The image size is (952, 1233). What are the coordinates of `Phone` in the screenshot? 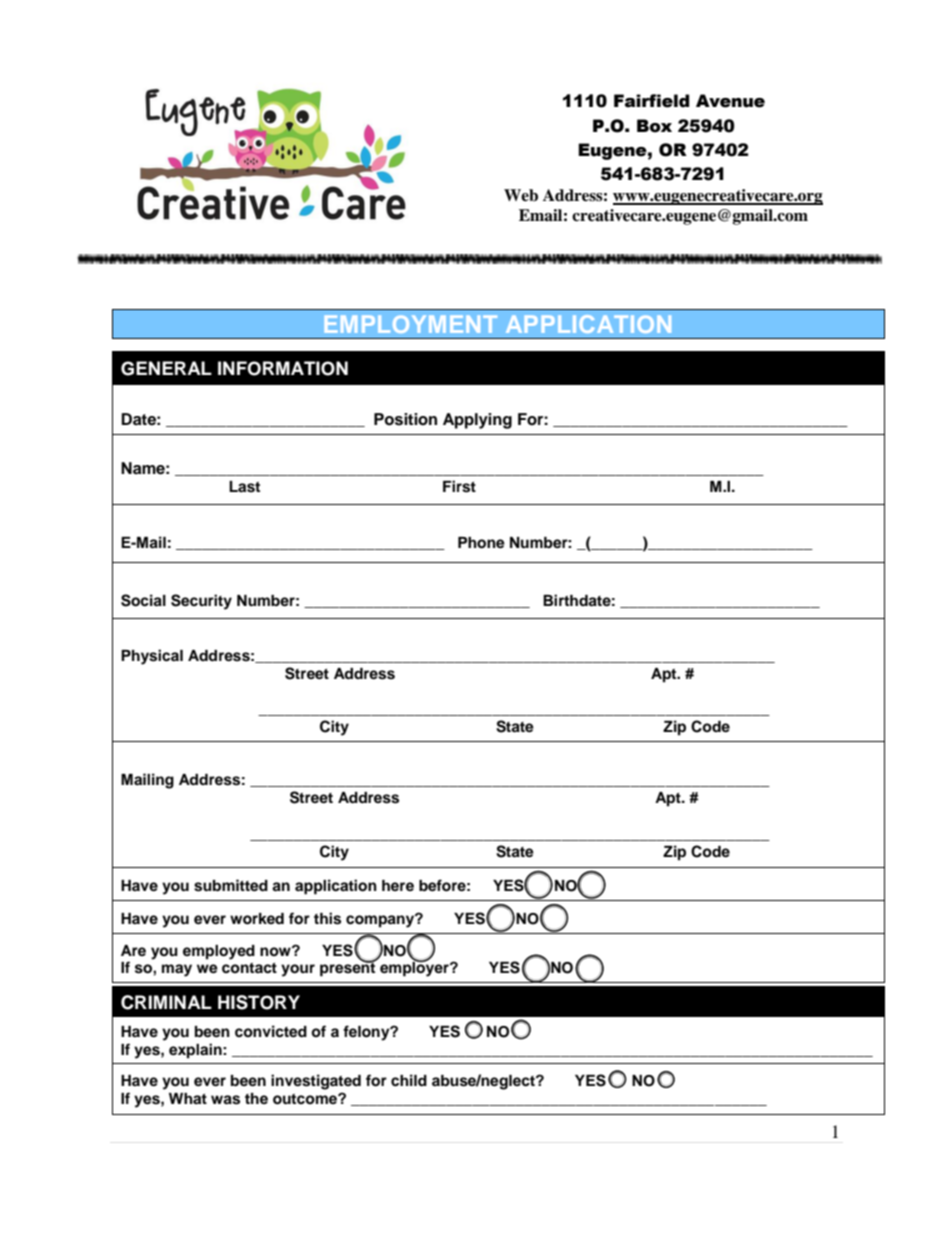 It's located at (481, 543).
